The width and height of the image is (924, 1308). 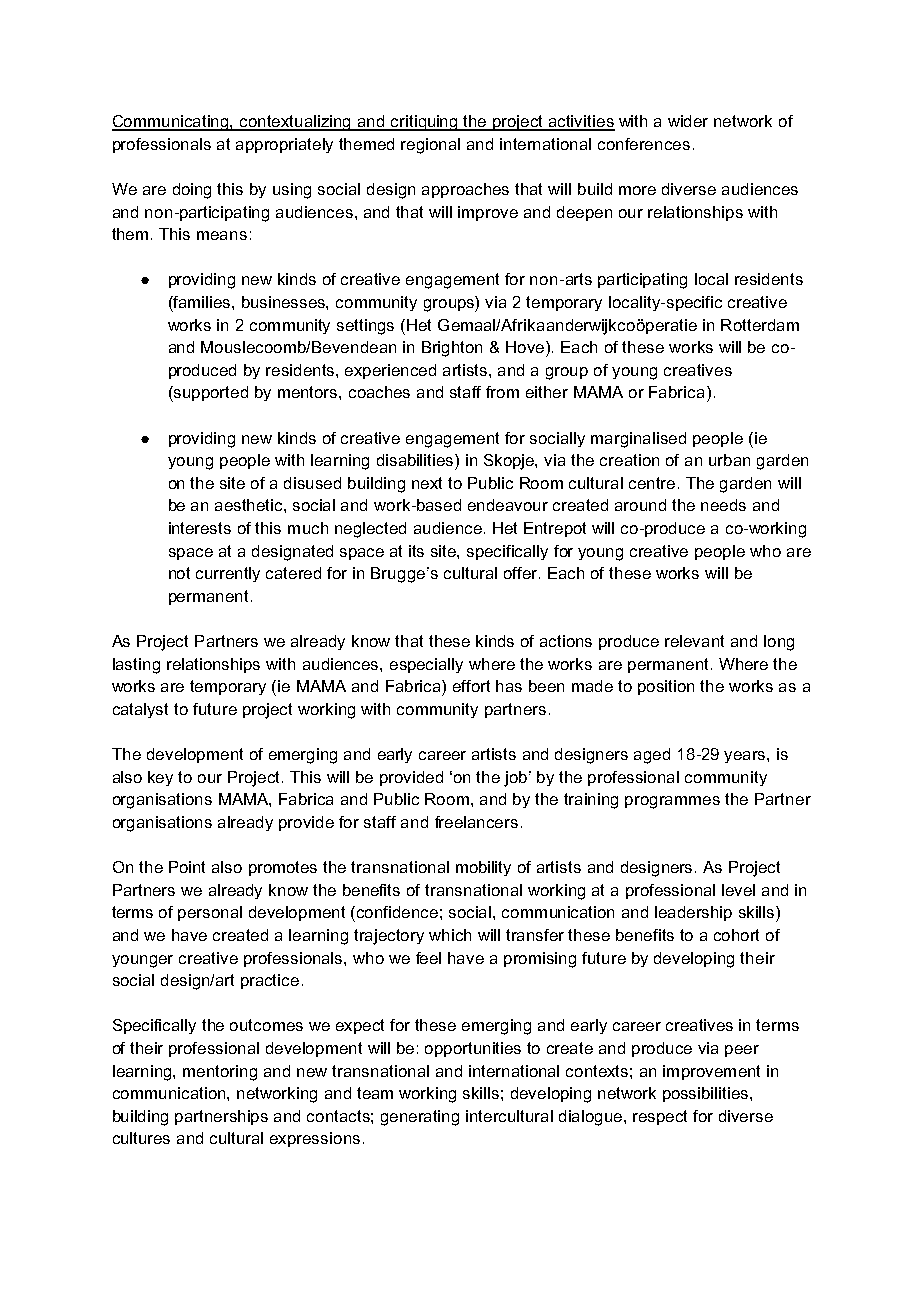 What do you see at coordinates (693, 913) in the image?
I see `leadership` at bounding box center [693, 913].
